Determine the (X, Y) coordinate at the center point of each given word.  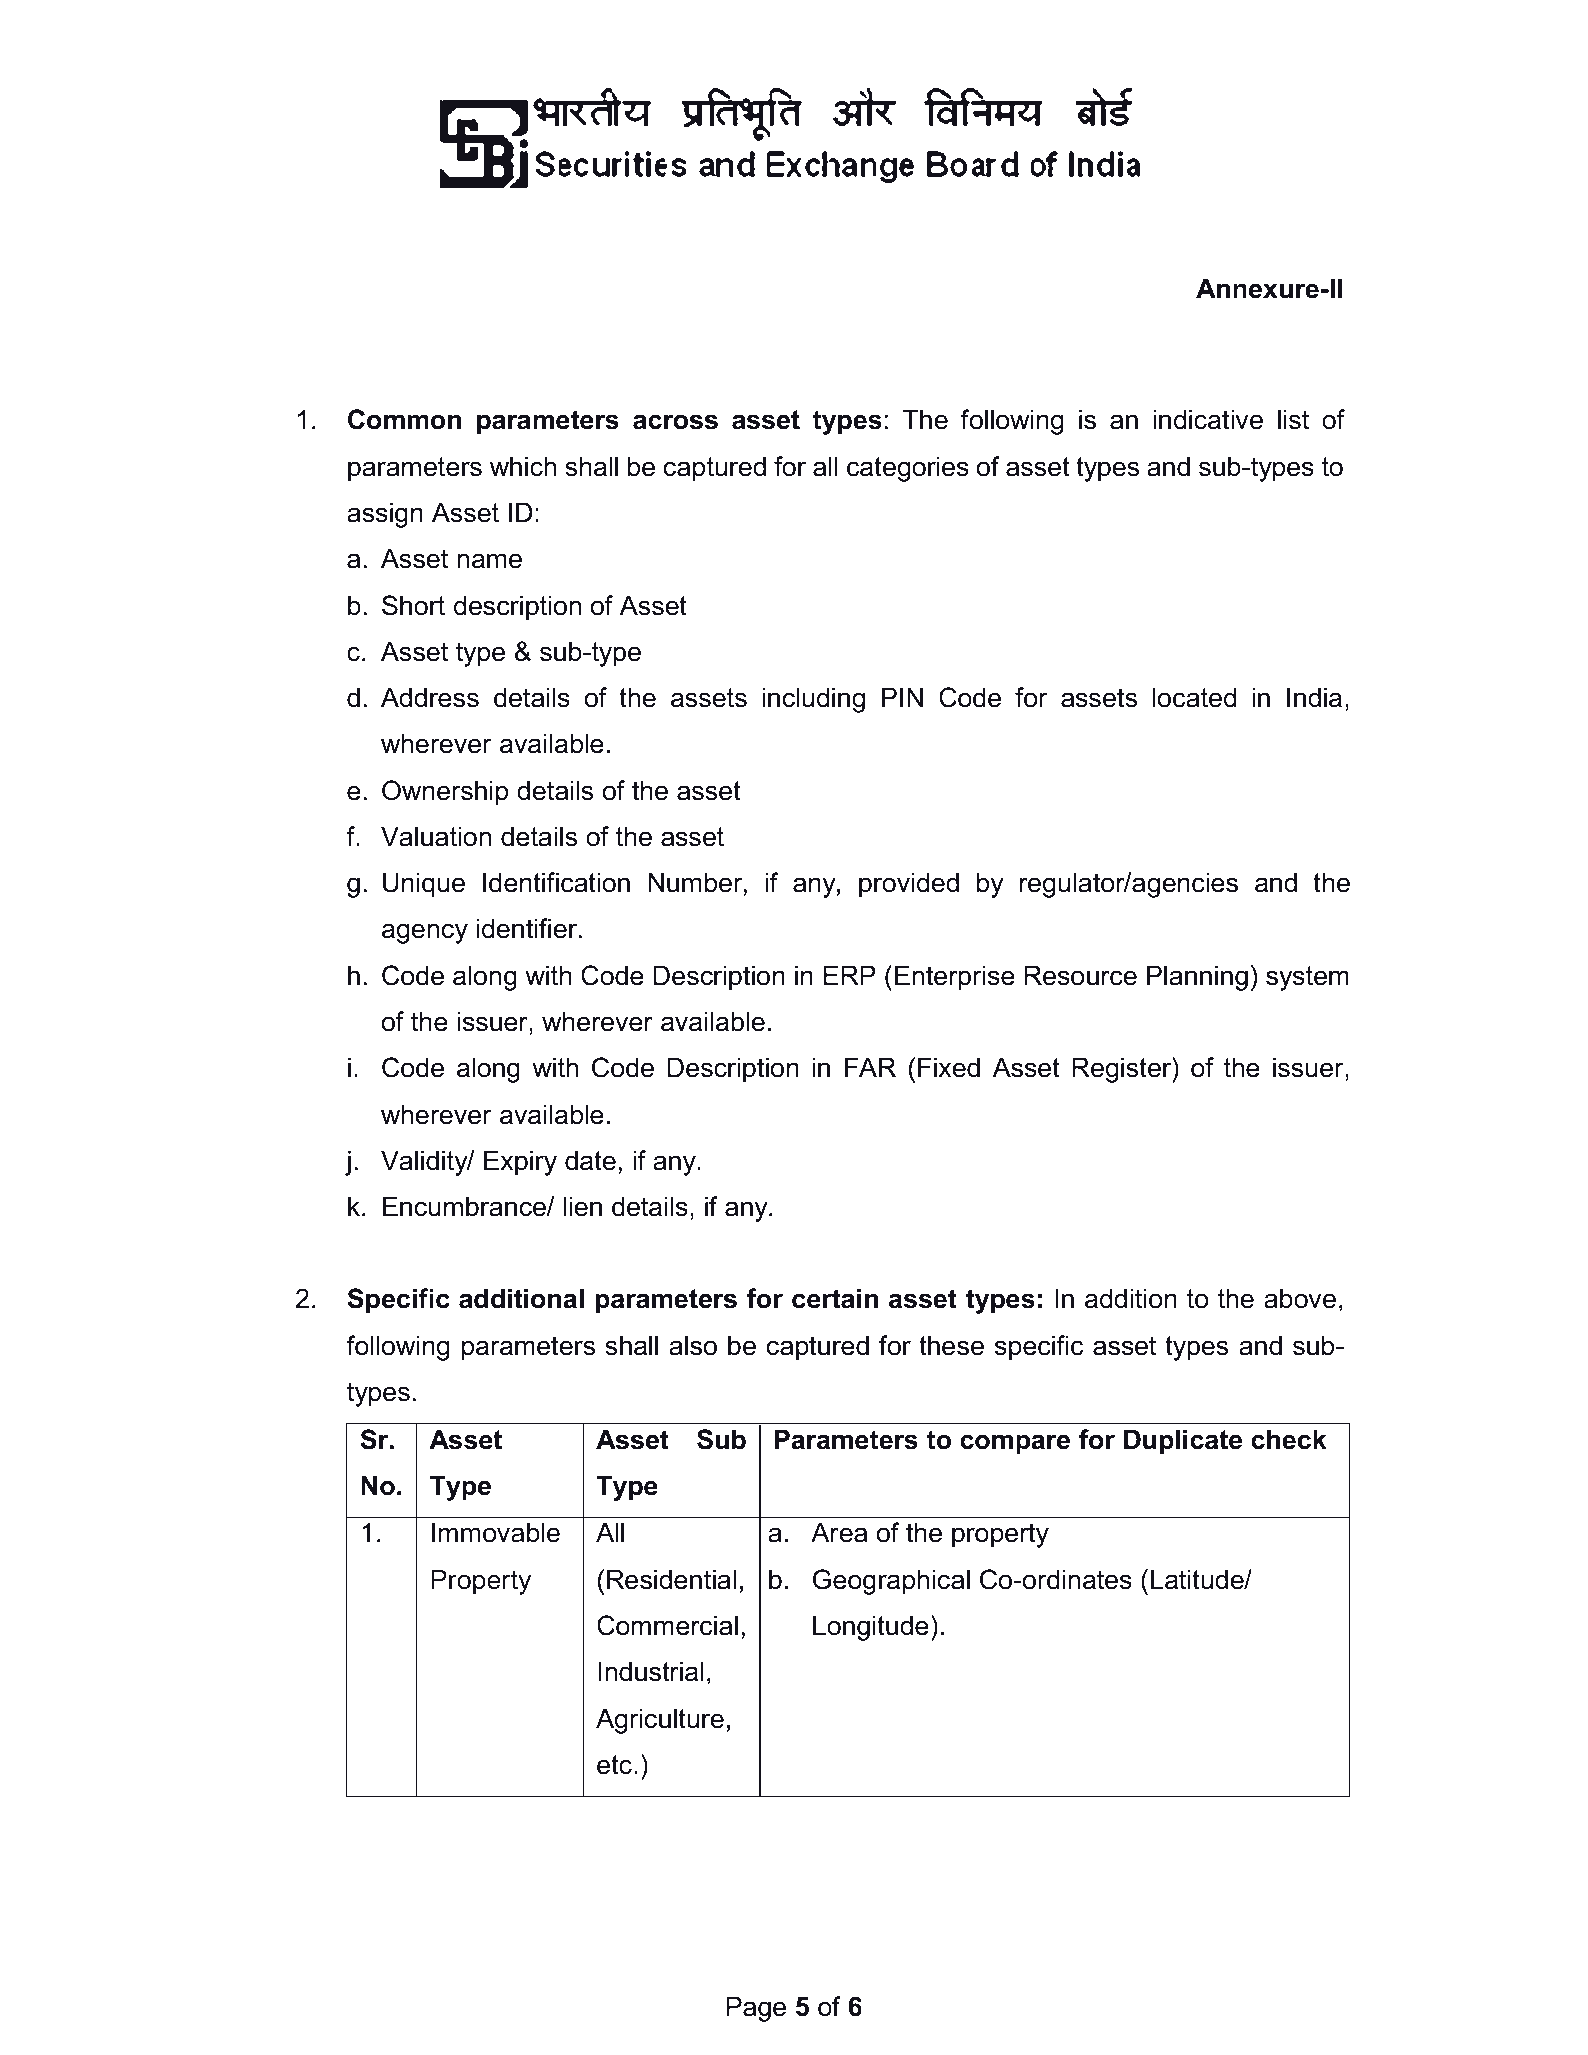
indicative (1208, 419)
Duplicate (1183, 1442)
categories (908, 469)
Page (756, 2009)
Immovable (496, 1532)
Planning (1197, 978)
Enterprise (955, 978)
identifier (528, 928)
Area (839, 1532)
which (523, 466)
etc (614, 1765)
